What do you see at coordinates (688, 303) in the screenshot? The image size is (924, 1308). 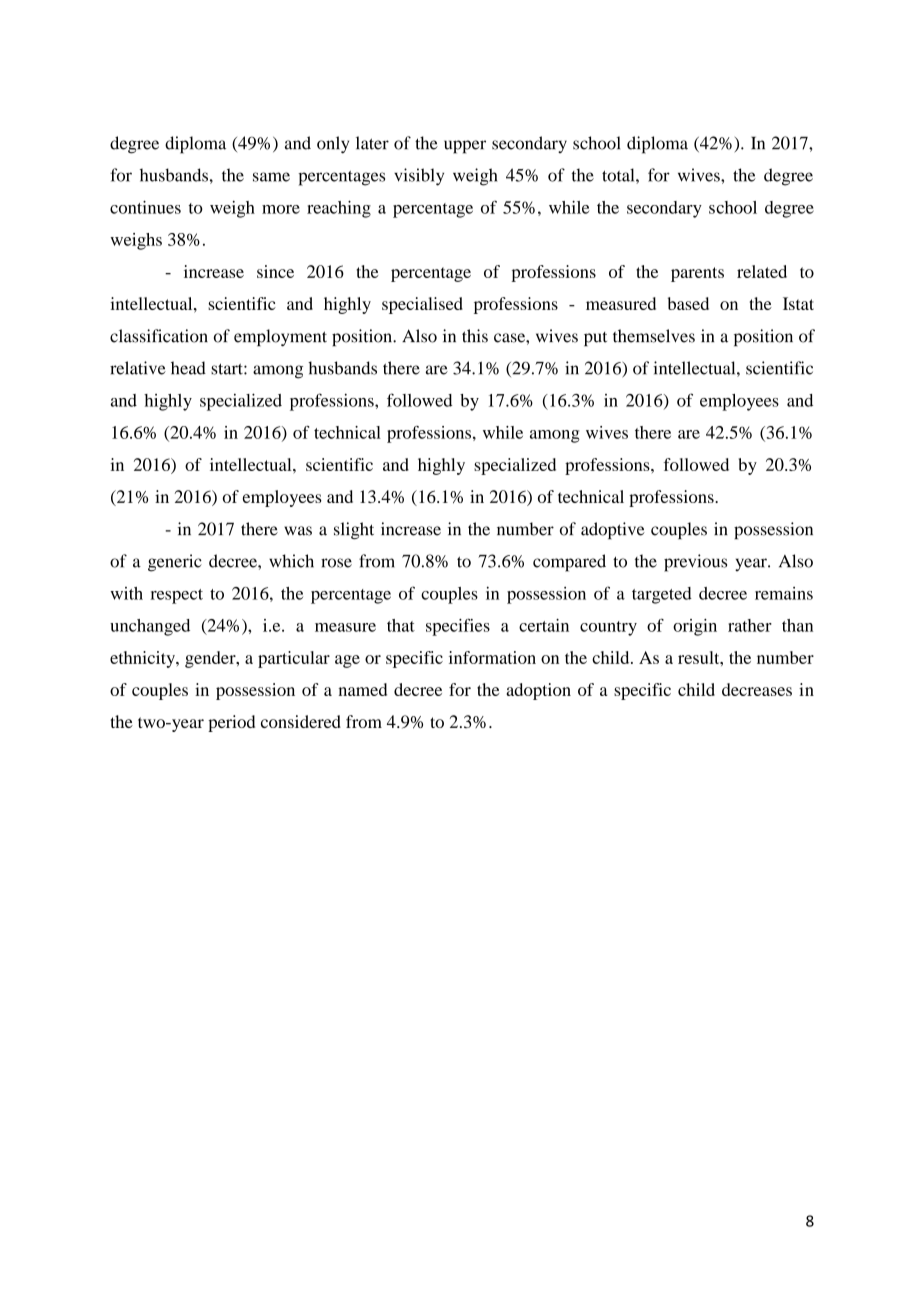 I see `based` at bounding box center [688, 303].
